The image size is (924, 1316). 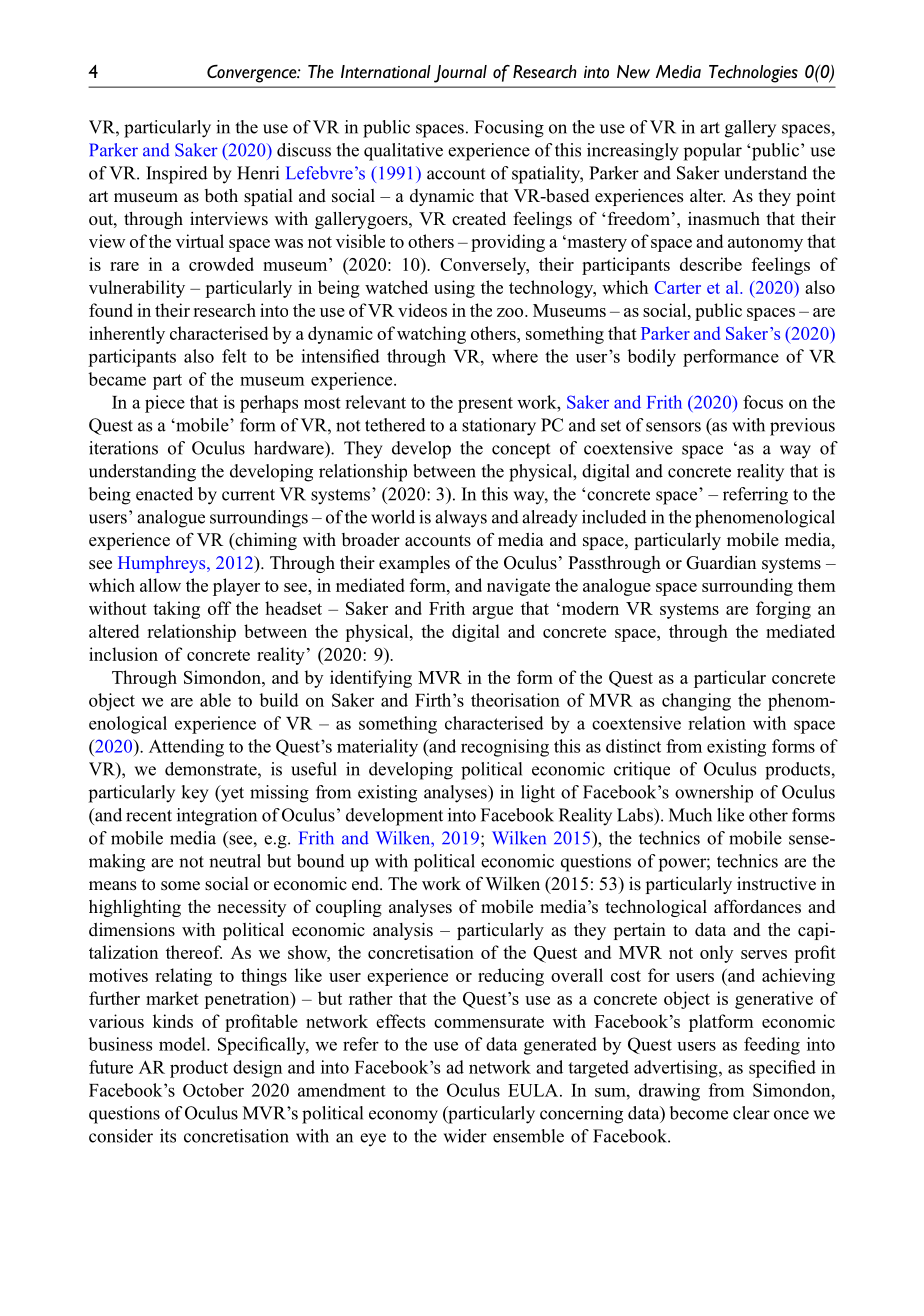 I want to click on key, so click(x=195, y=794).
